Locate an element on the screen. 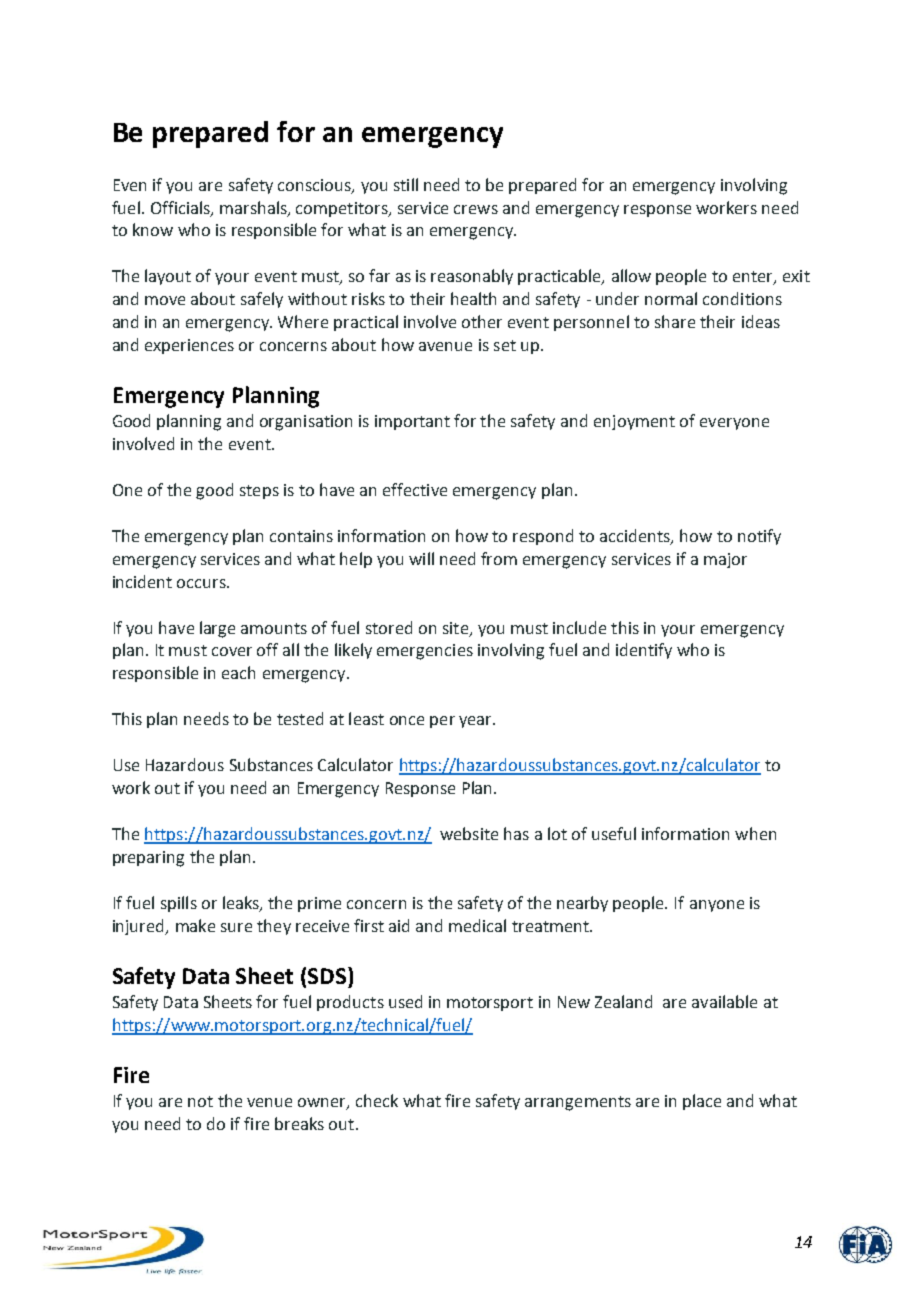  everyone is located at coordinates (734, 424).
